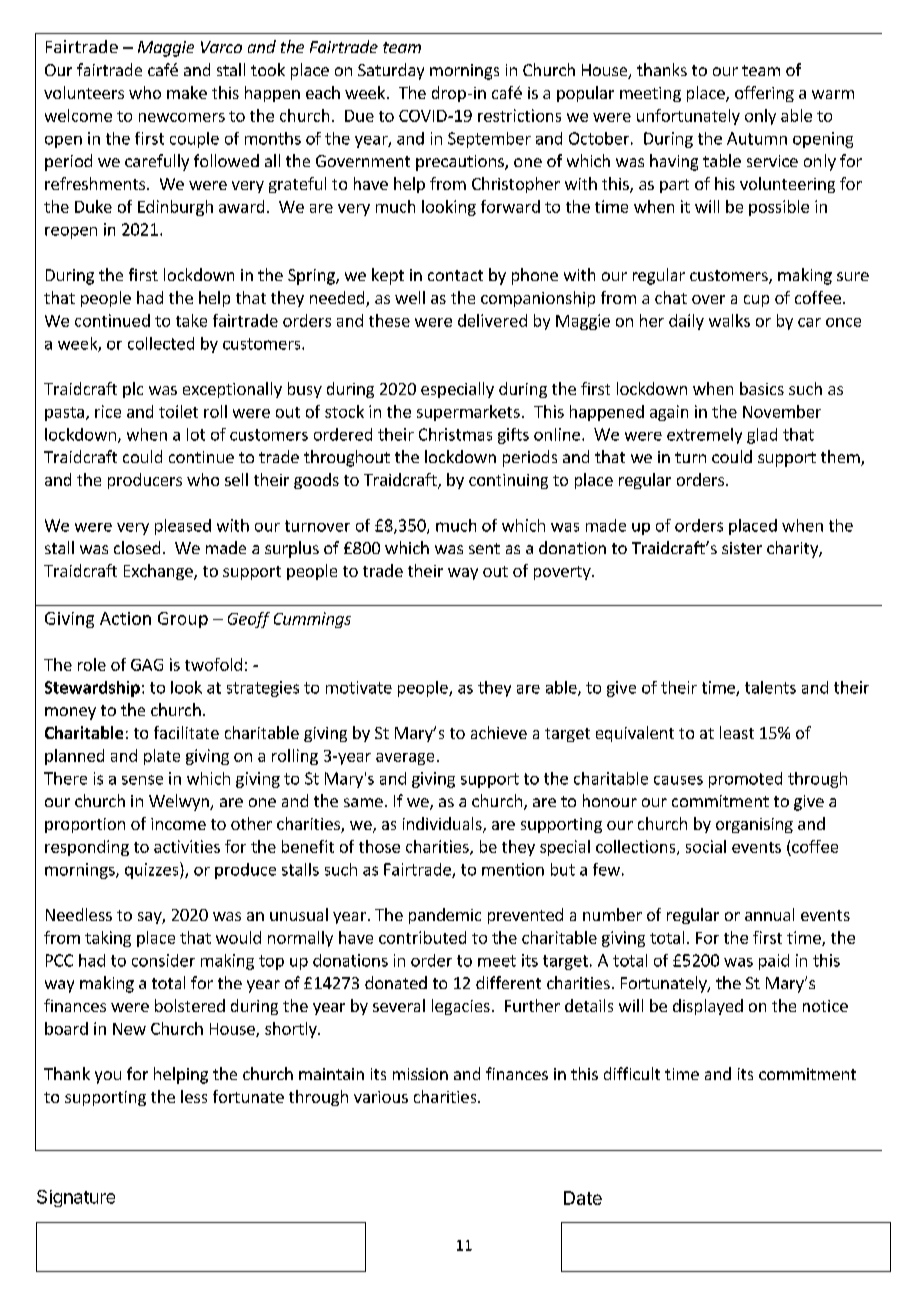 The image size is (924, 1308). What do you see at coordinates (489, 140) in the screenshot?
I see `September` at bounding box center [489, 140].
